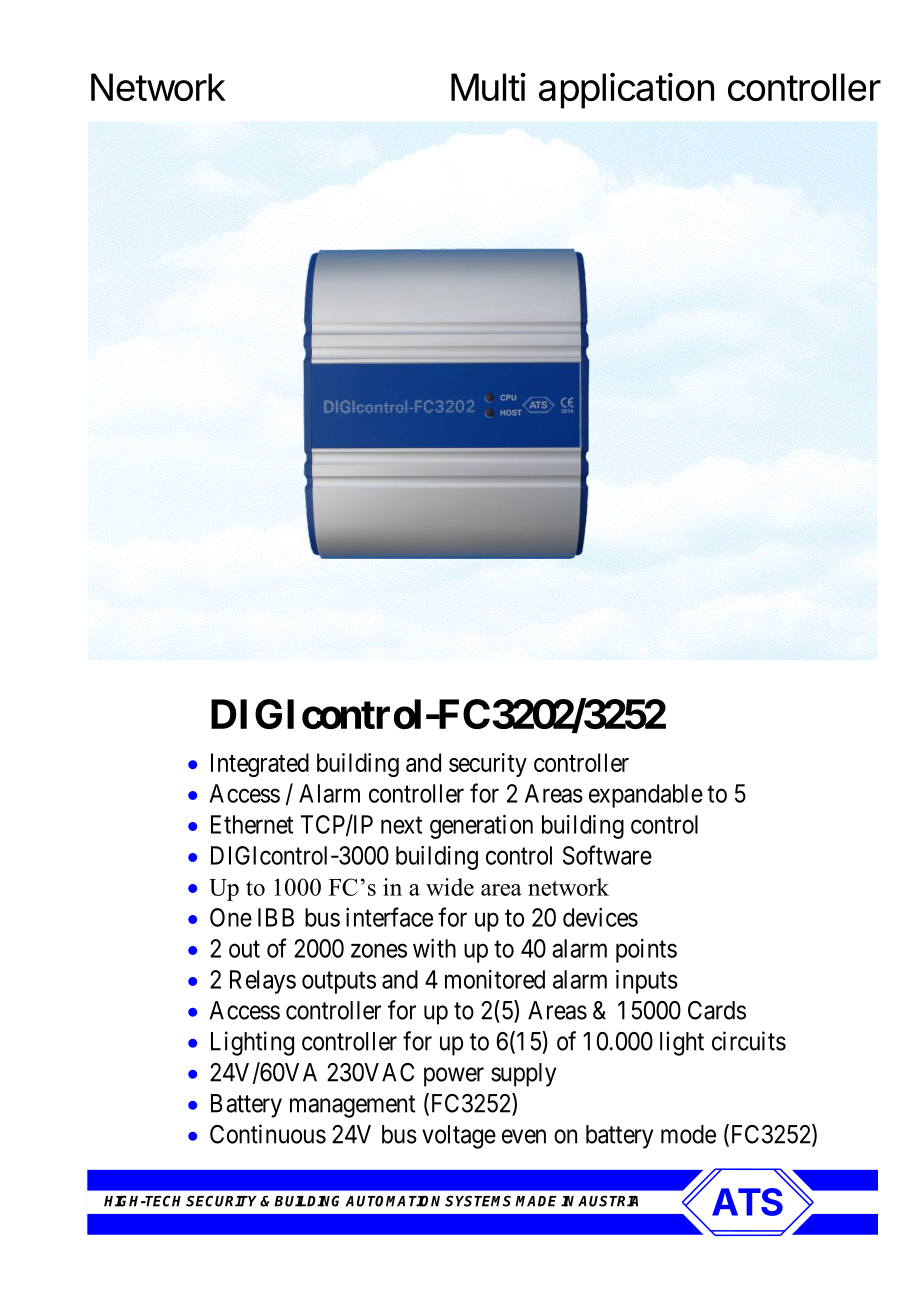 This screenshot has height=1308, width=924. Describe the element at coordinates (260, 765) in the screenshot. I see `Integrated` at that location.
